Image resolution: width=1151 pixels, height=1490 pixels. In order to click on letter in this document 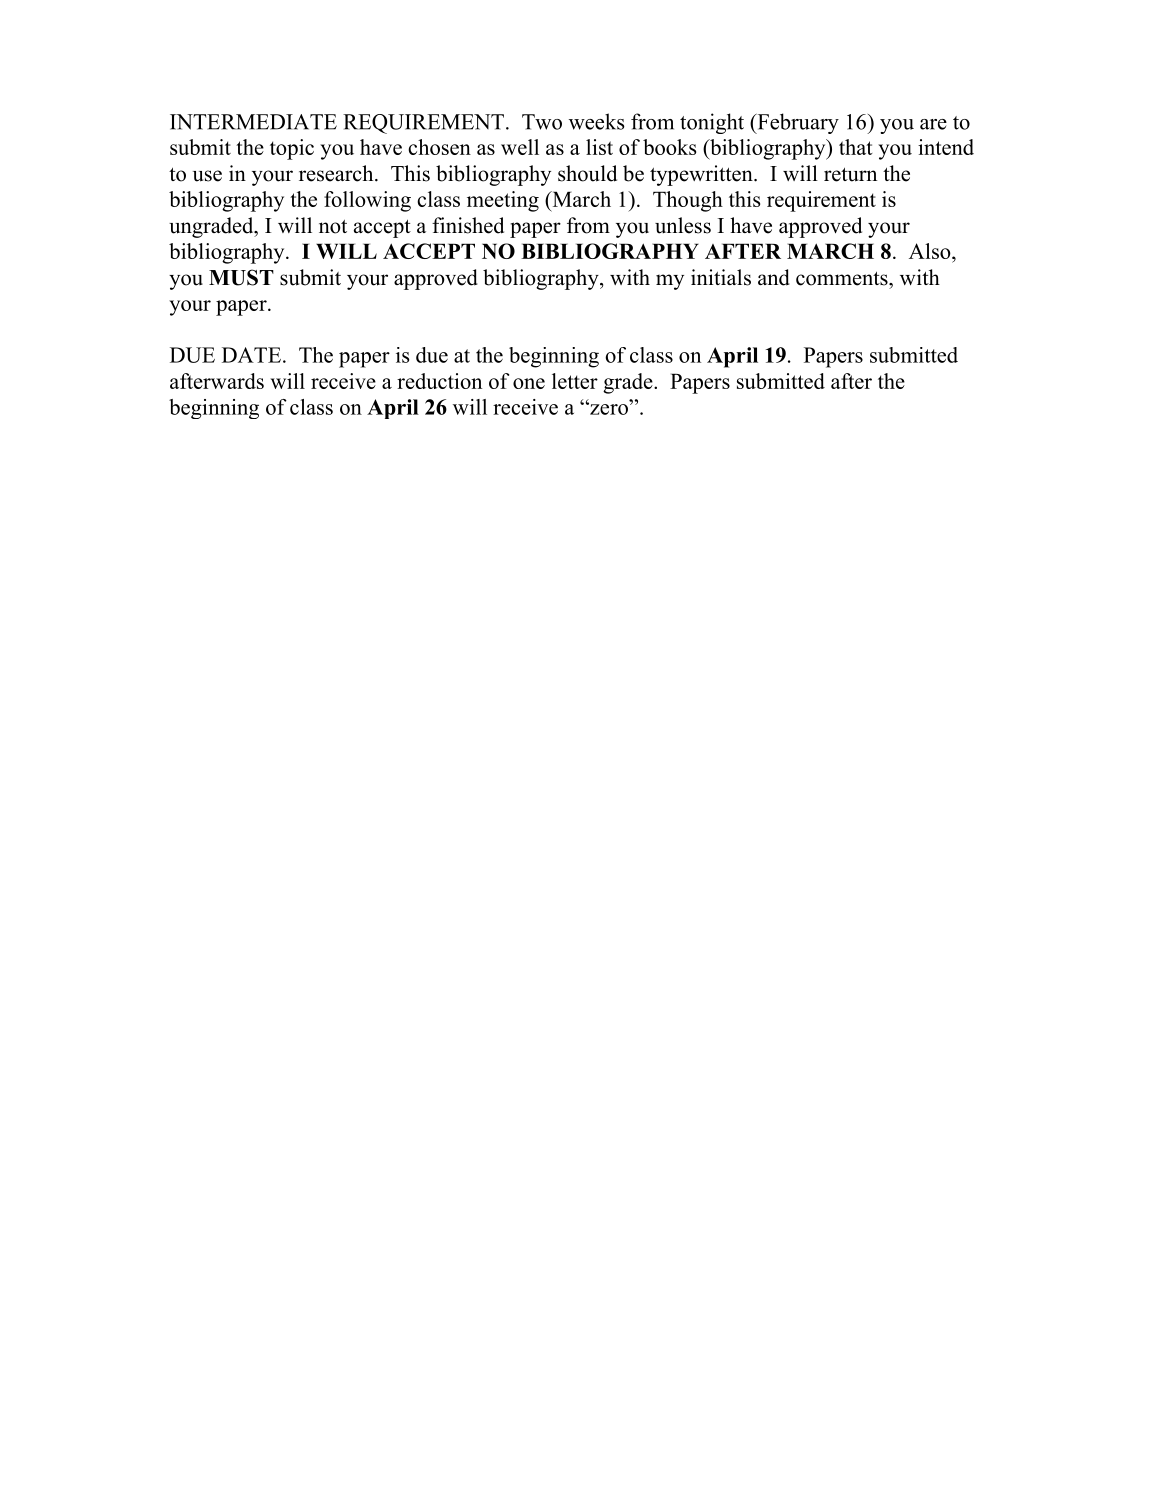, I will do `click(575, 381)`.
